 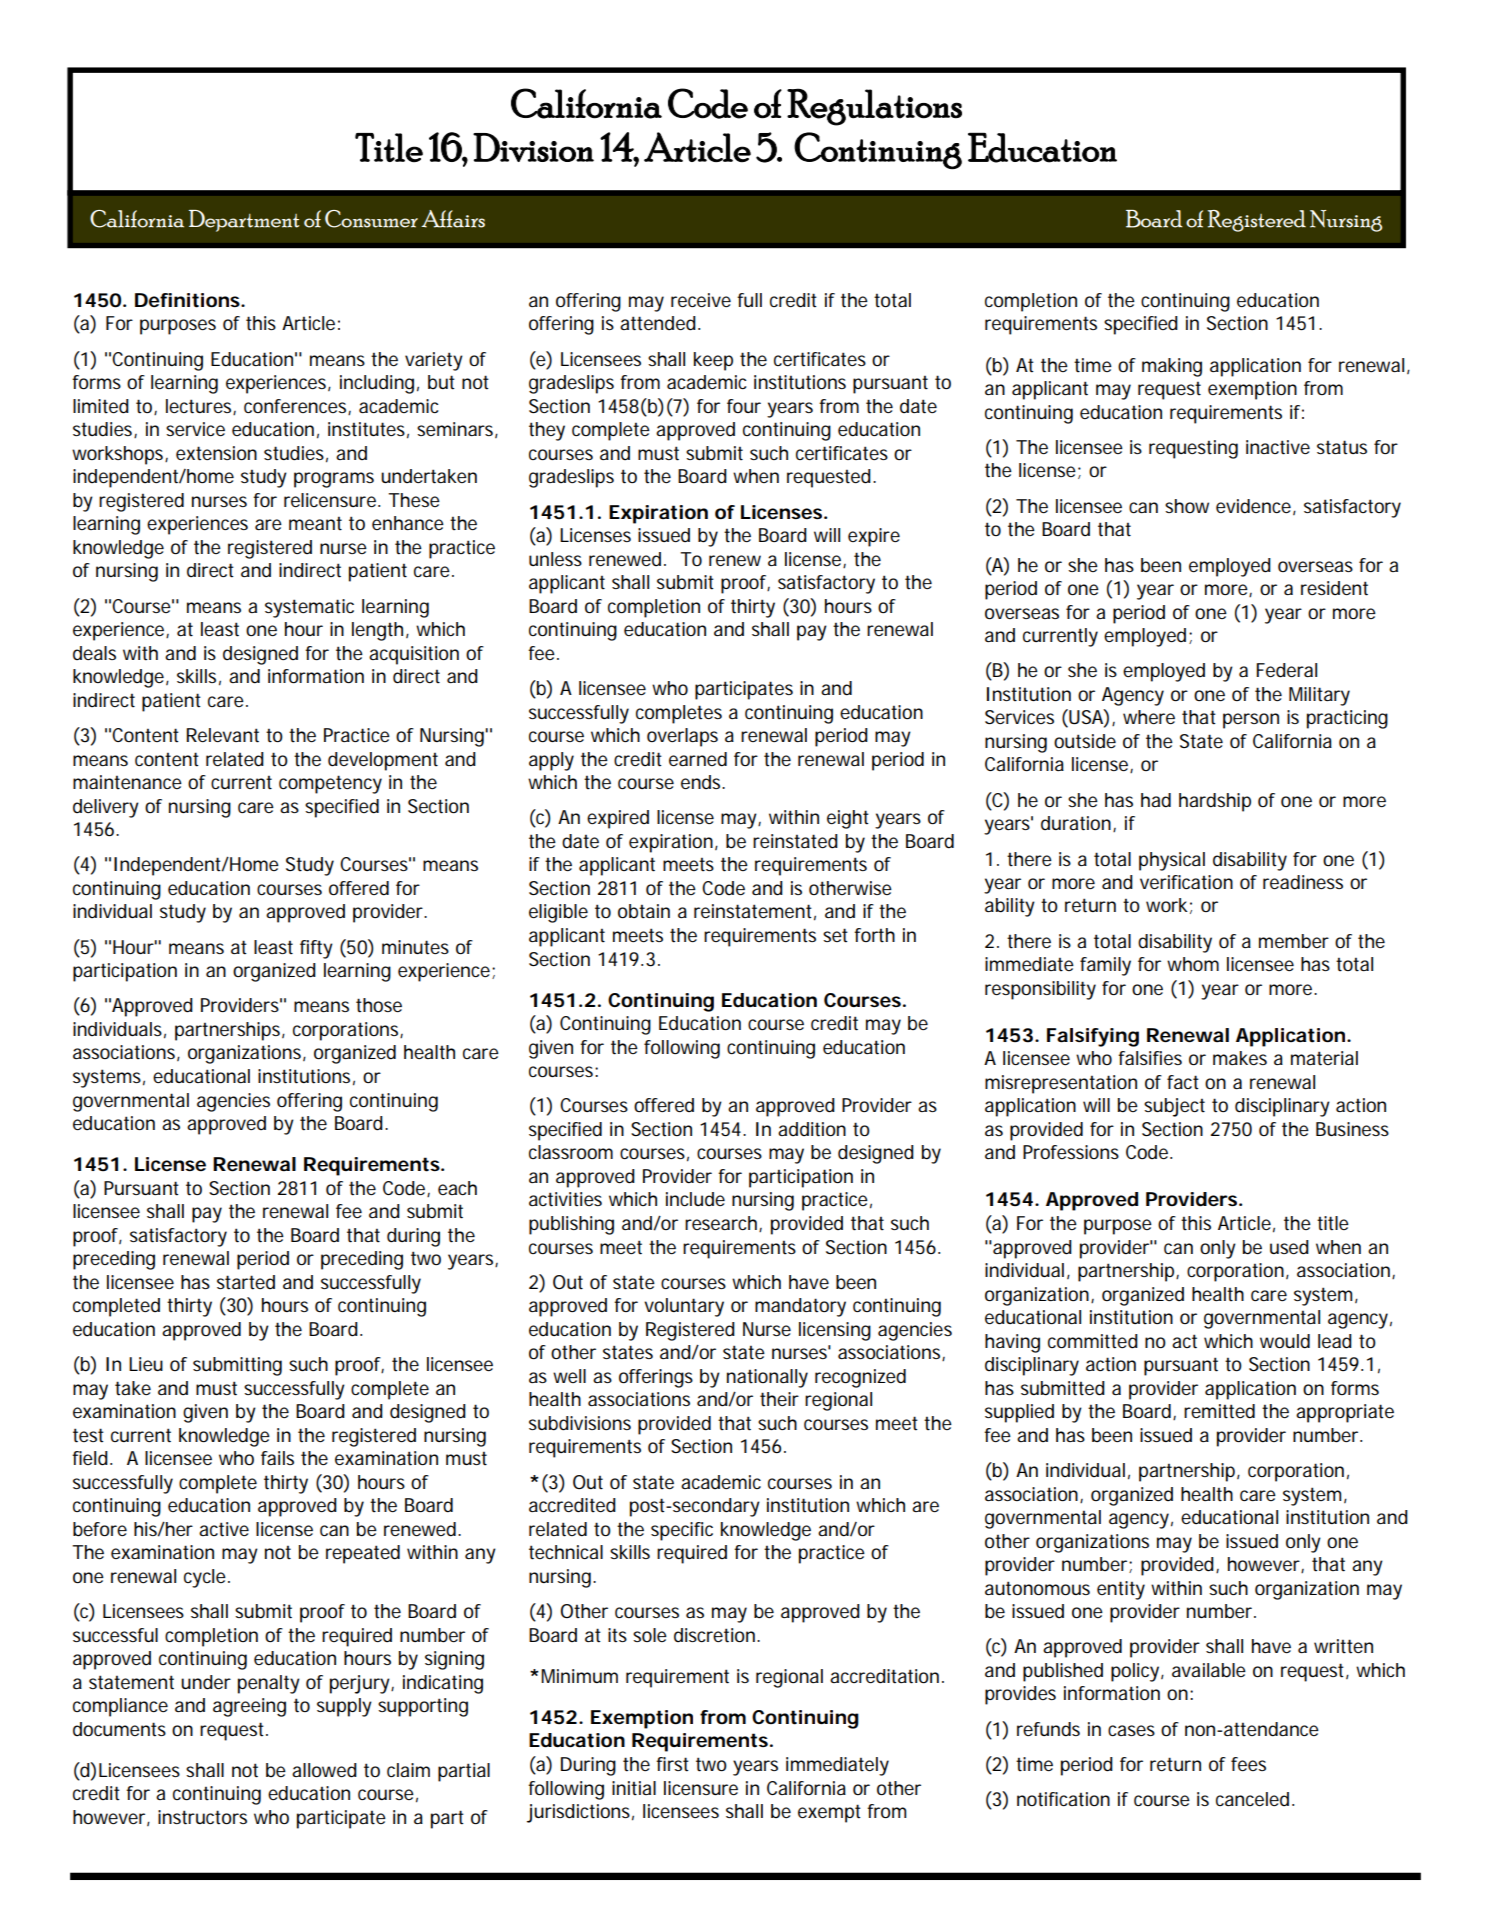 I want to click on where, so click(x=1149, y=717).
